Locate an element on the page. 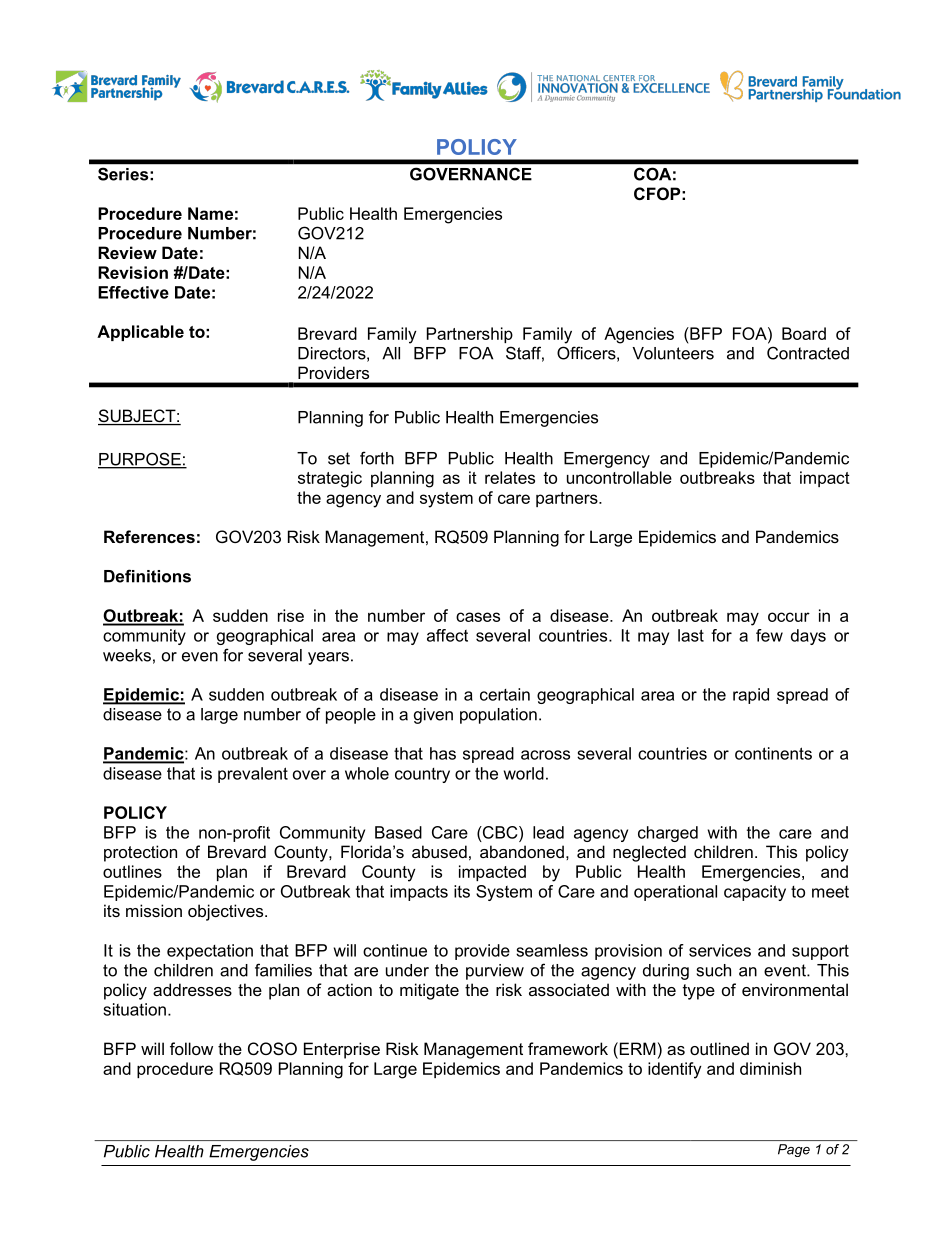  rapid is located at coordinates (751, 696).
